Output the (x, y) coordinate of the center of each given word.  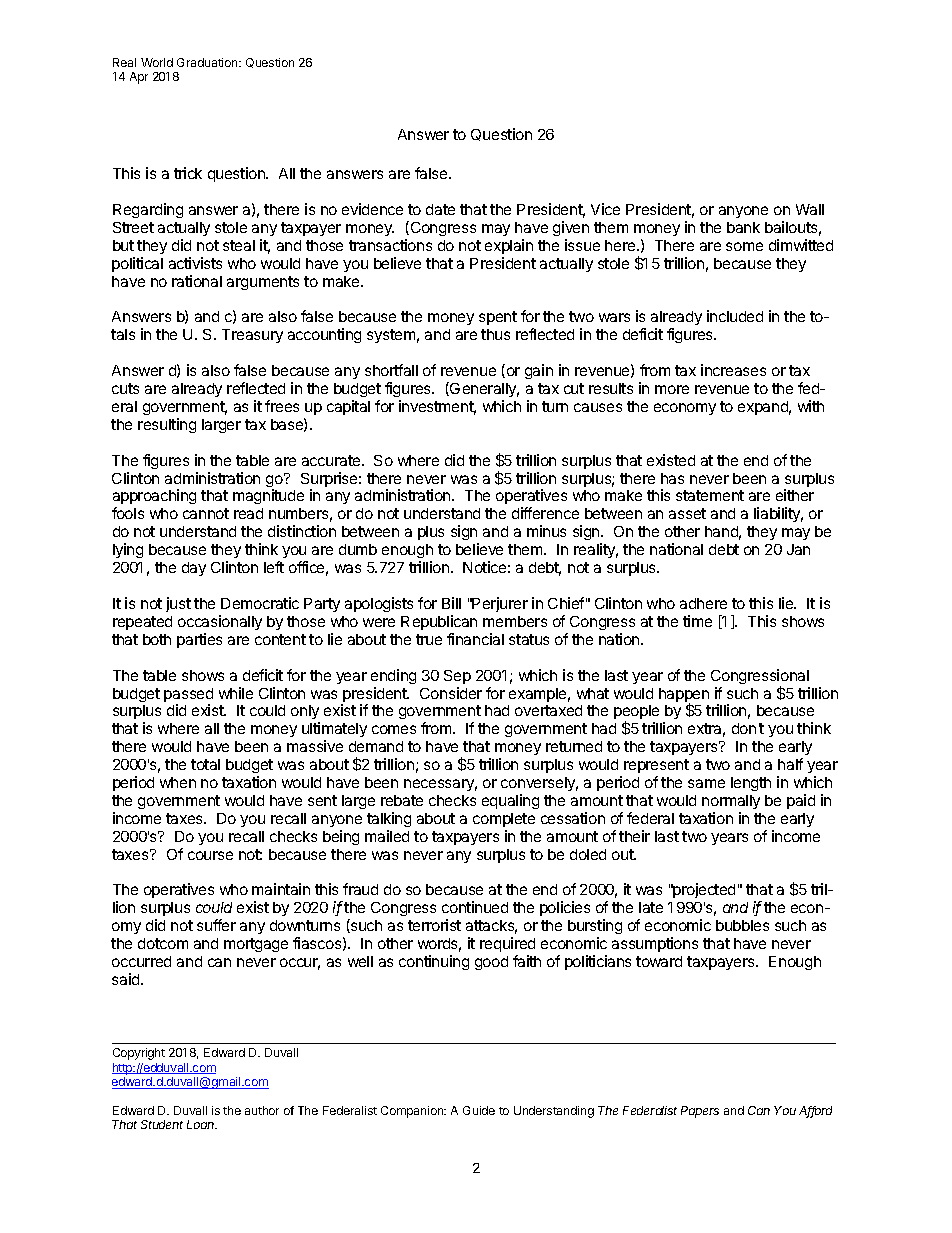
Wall (810, 209)
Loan (202, 1124)
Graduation (208, 62)
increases (733, 370)
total (205, 764)
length (751, 784)
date (440, 209)
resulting (167, 425)
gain (539, 371)
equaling (510, 801)
